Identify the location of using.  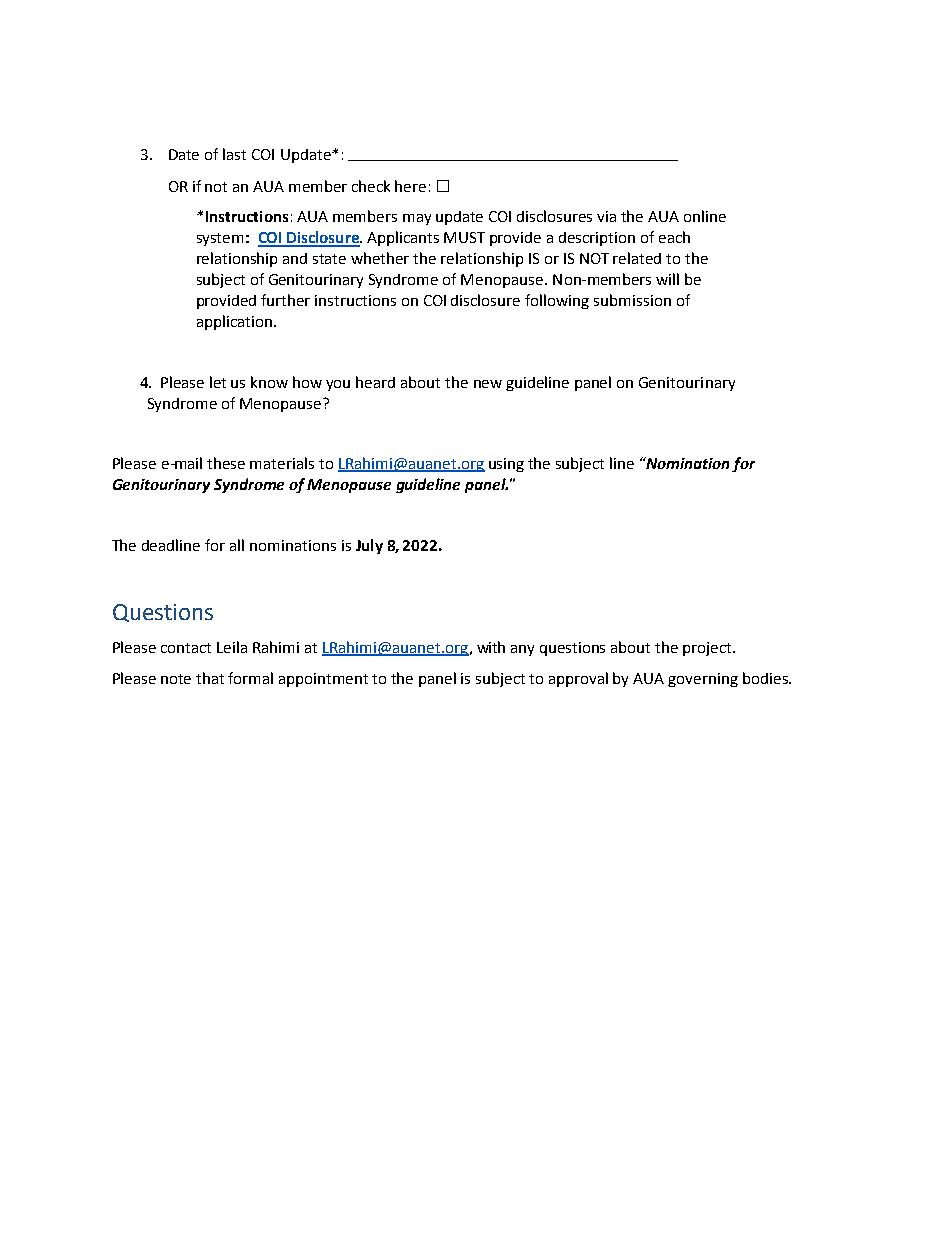
(506, 465).
